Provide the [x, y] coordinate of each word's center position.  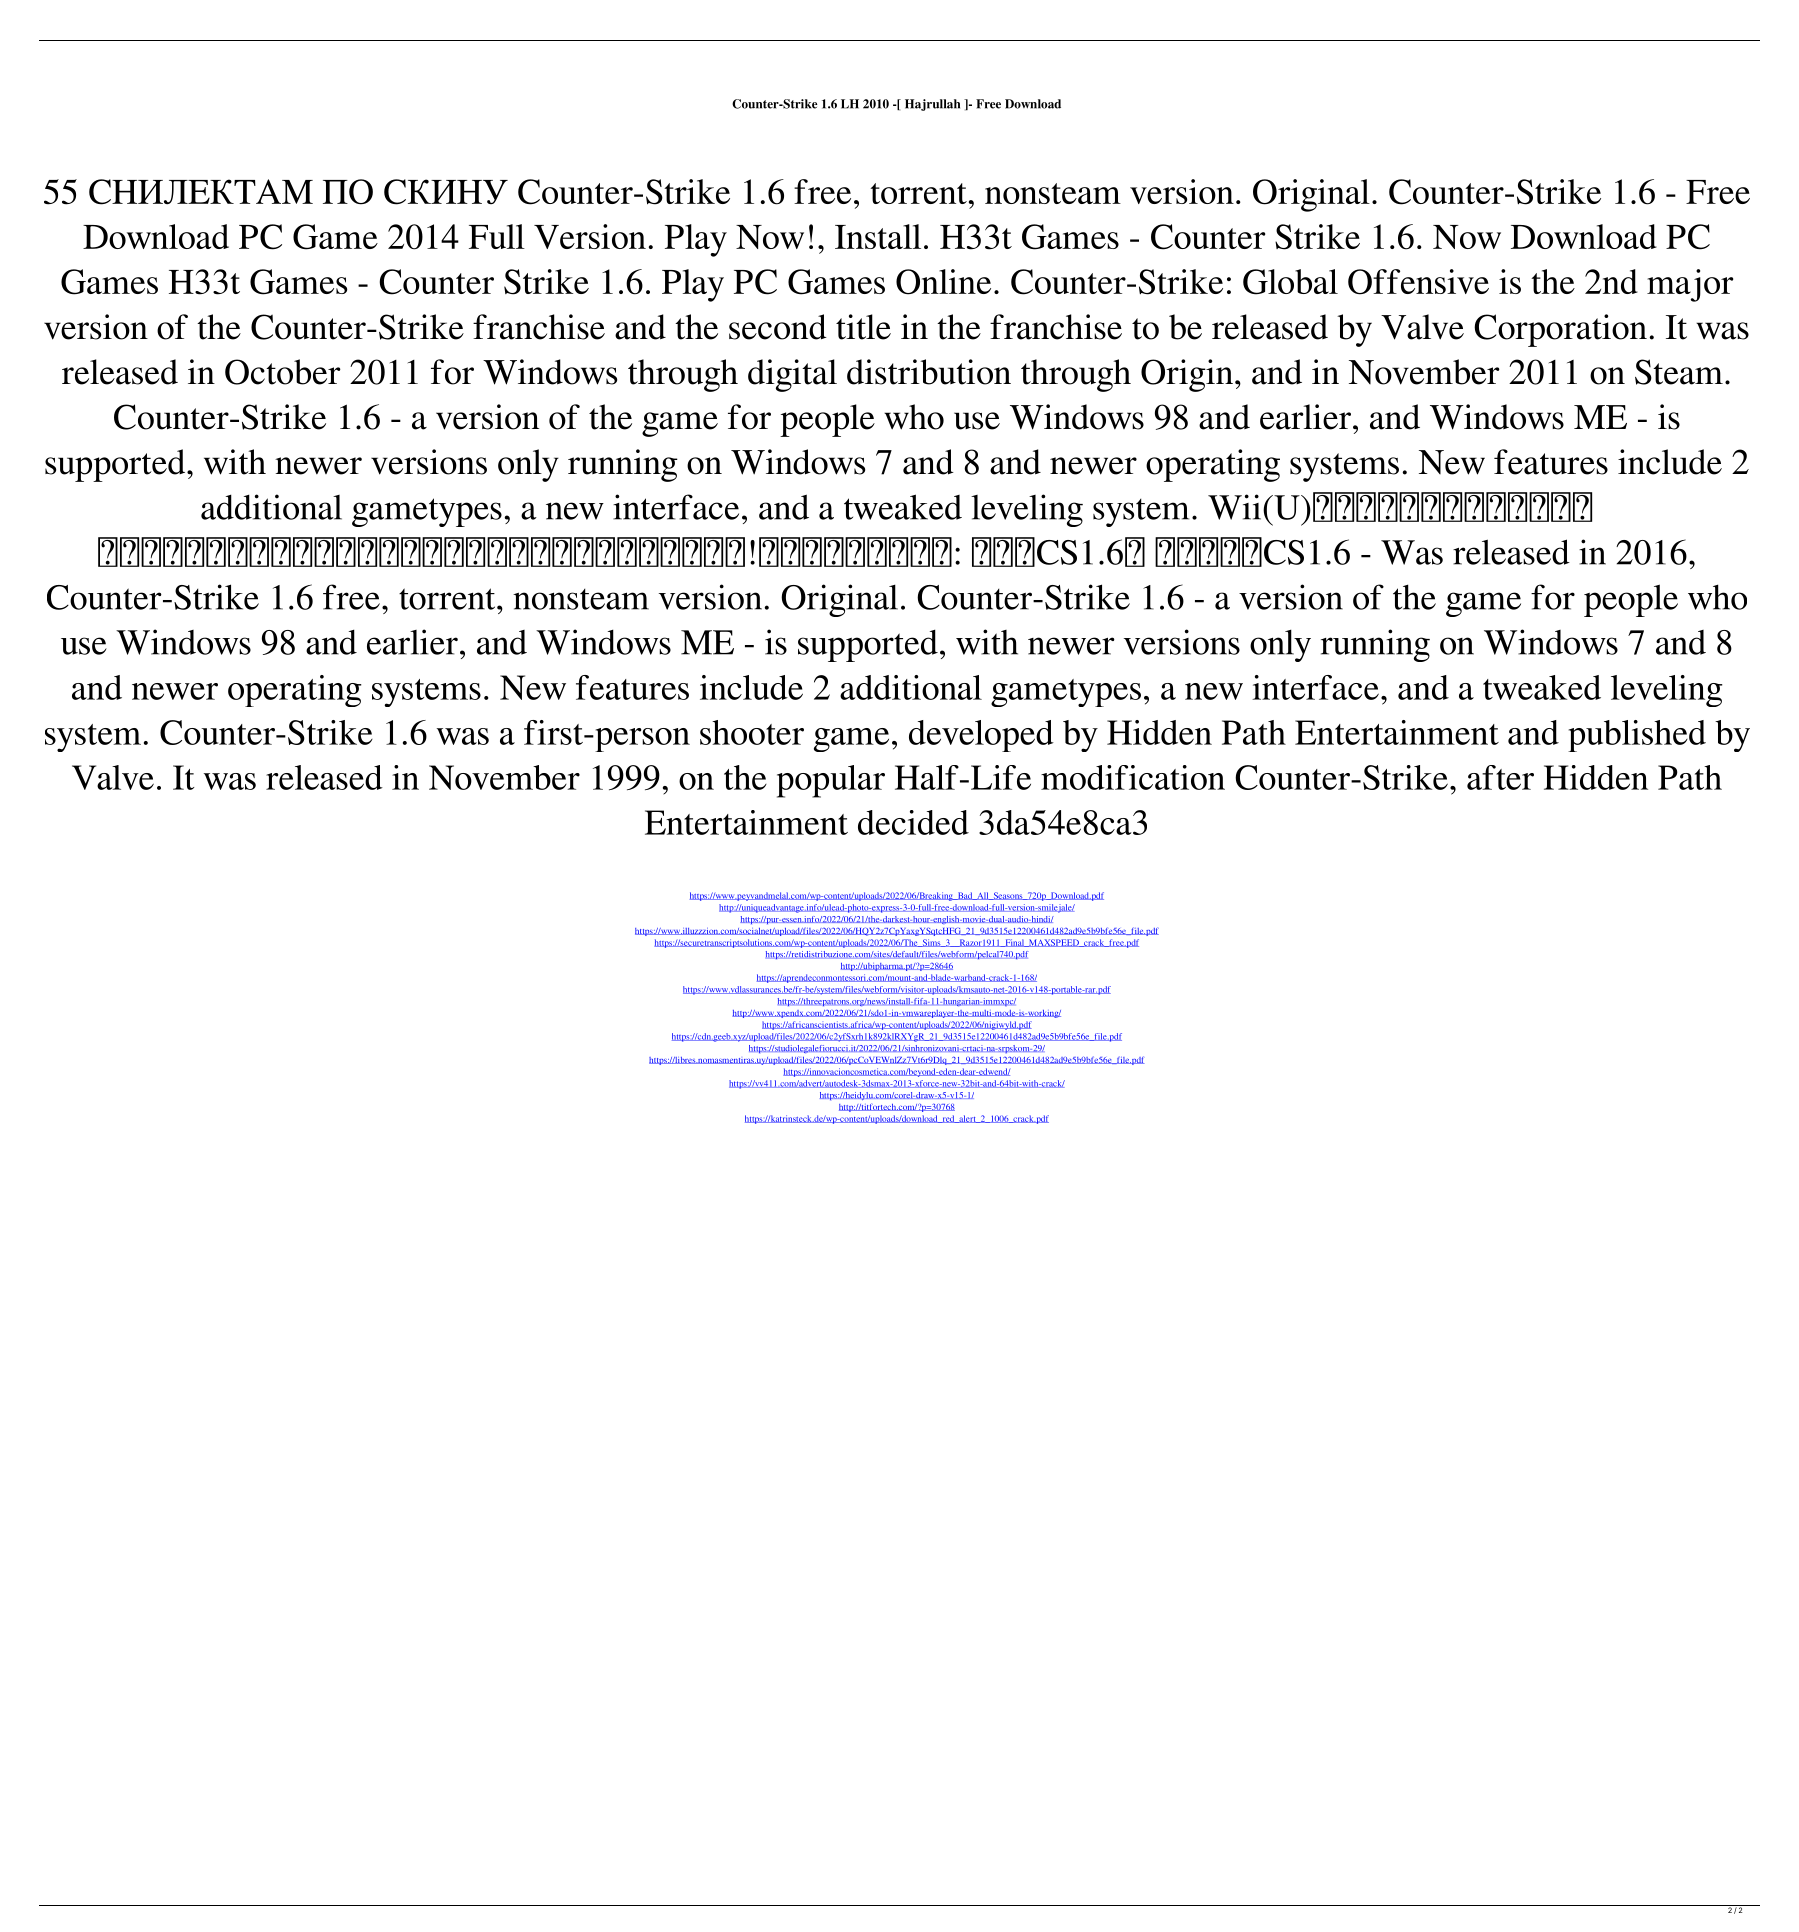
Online [943, 282]
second [778, 327]
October [283, 372]
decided [913, 822]
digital [792, 375]
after [1500, 777]
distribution [929, 372]
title [863, 327]
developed [981, 736]
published [1637, 736]
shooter [752, 732]
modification [1133, 777]
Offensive [1418, 282]
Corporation [1560, 330]
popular [831, 781]
